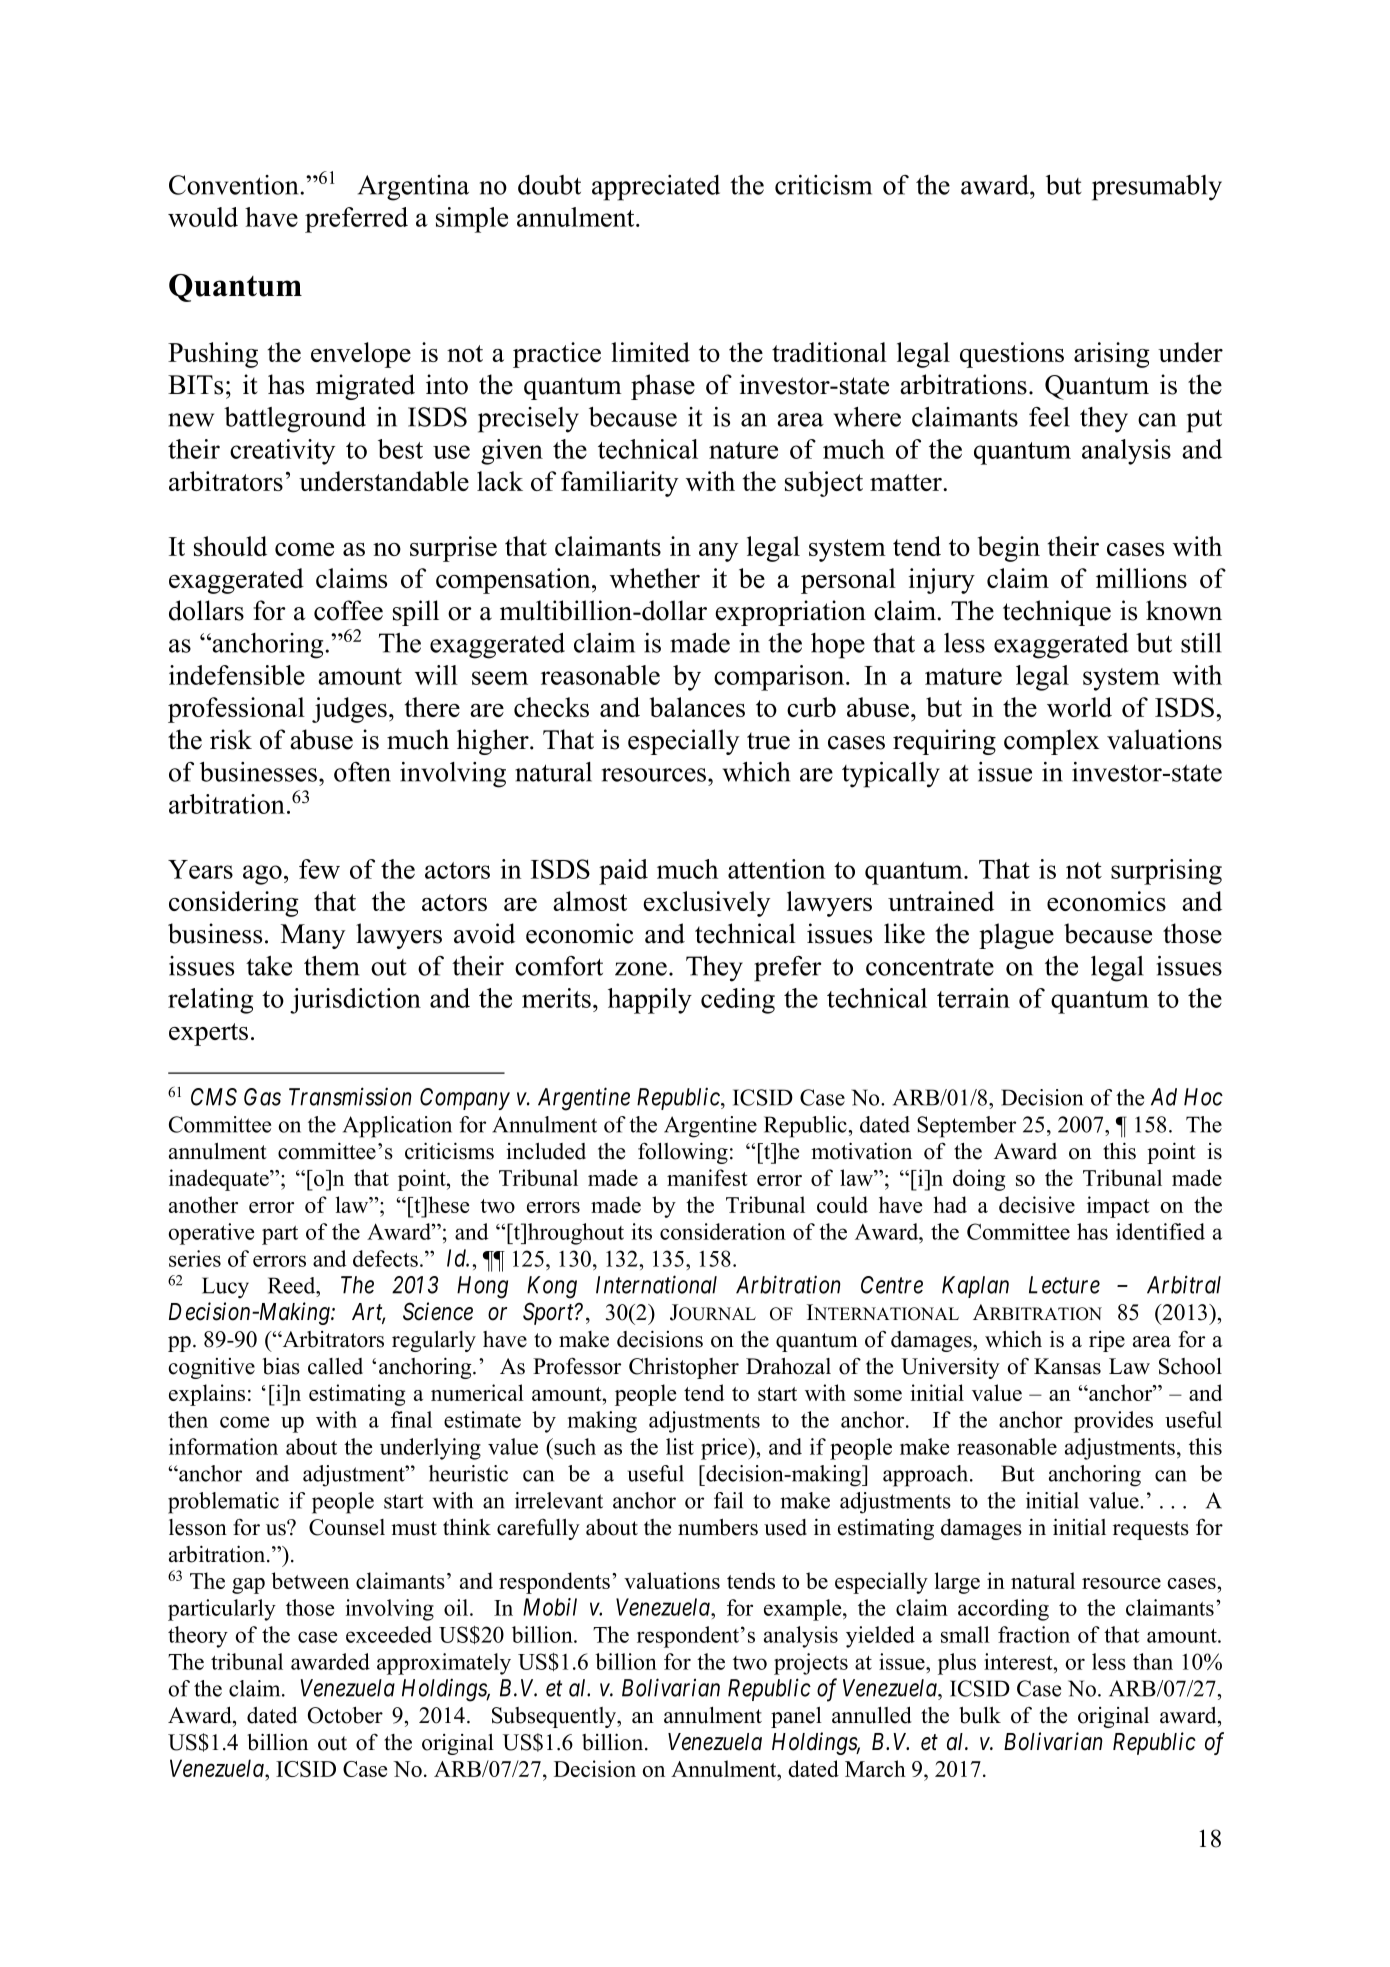 The height and width of the screenshot is (1967, 1390). Describe the element at coordinates (655, 578) in the screenshot. I see `whether` at that location.
